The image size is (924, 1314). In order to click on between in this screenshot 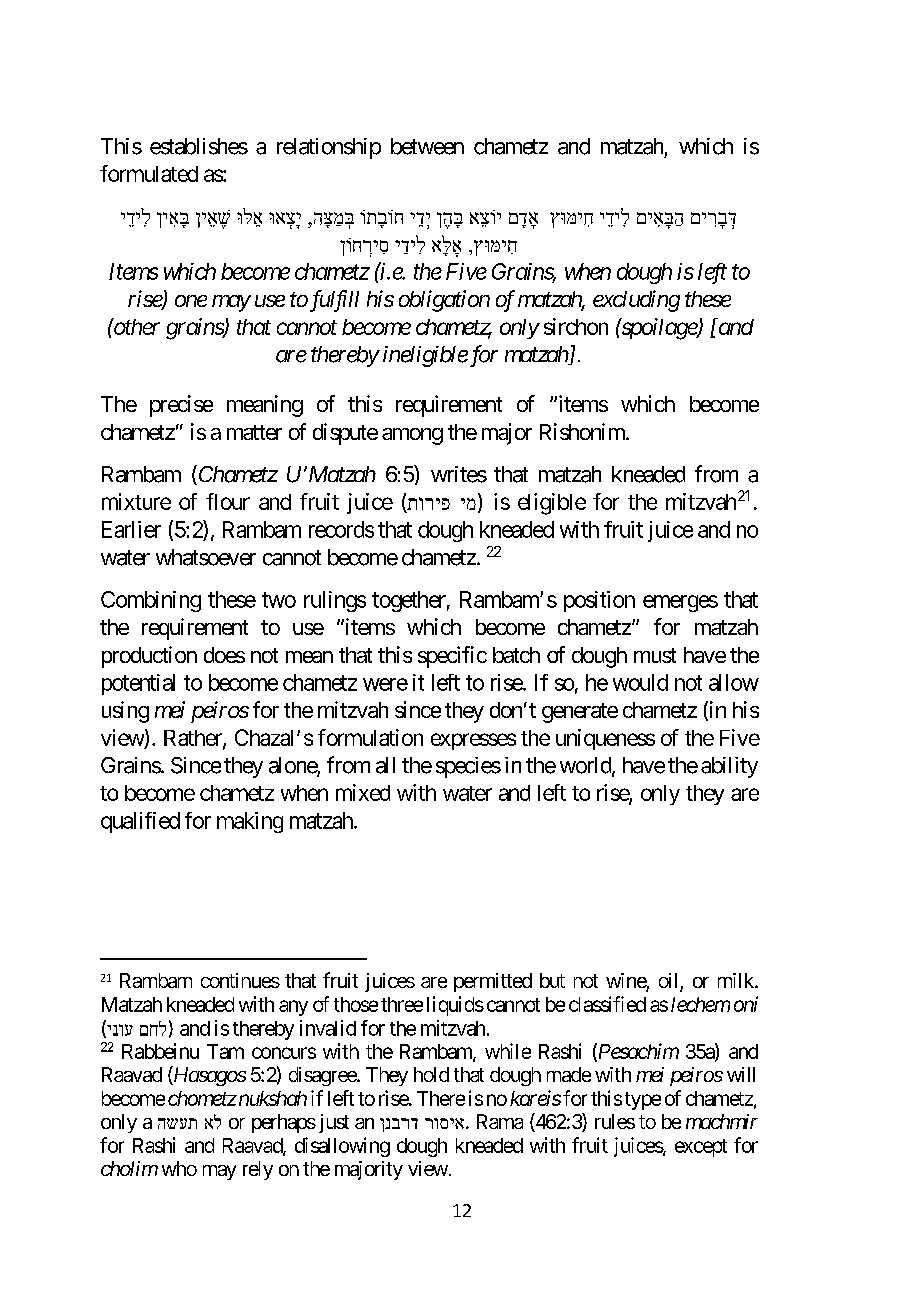, I will do `click(427, 146)`.
